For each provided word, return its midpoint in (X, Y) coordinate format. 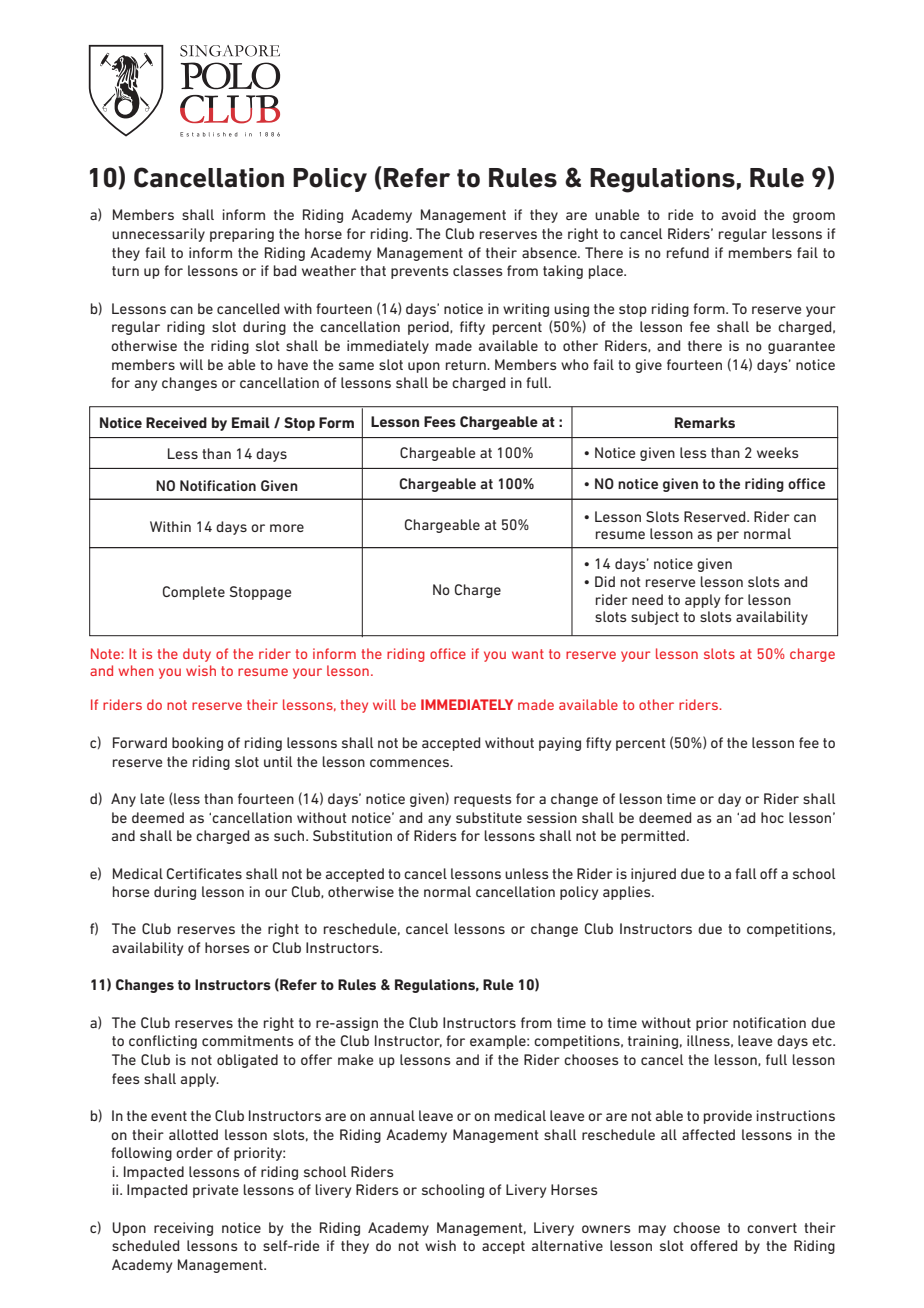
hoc (772, 817)
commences (410, 763)
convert (772, 1228)
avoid (739, 214)
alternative (567, 1245)
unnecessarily (158, 235)
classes (478, 270)
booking (197, 744)
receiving (183, 1229)
